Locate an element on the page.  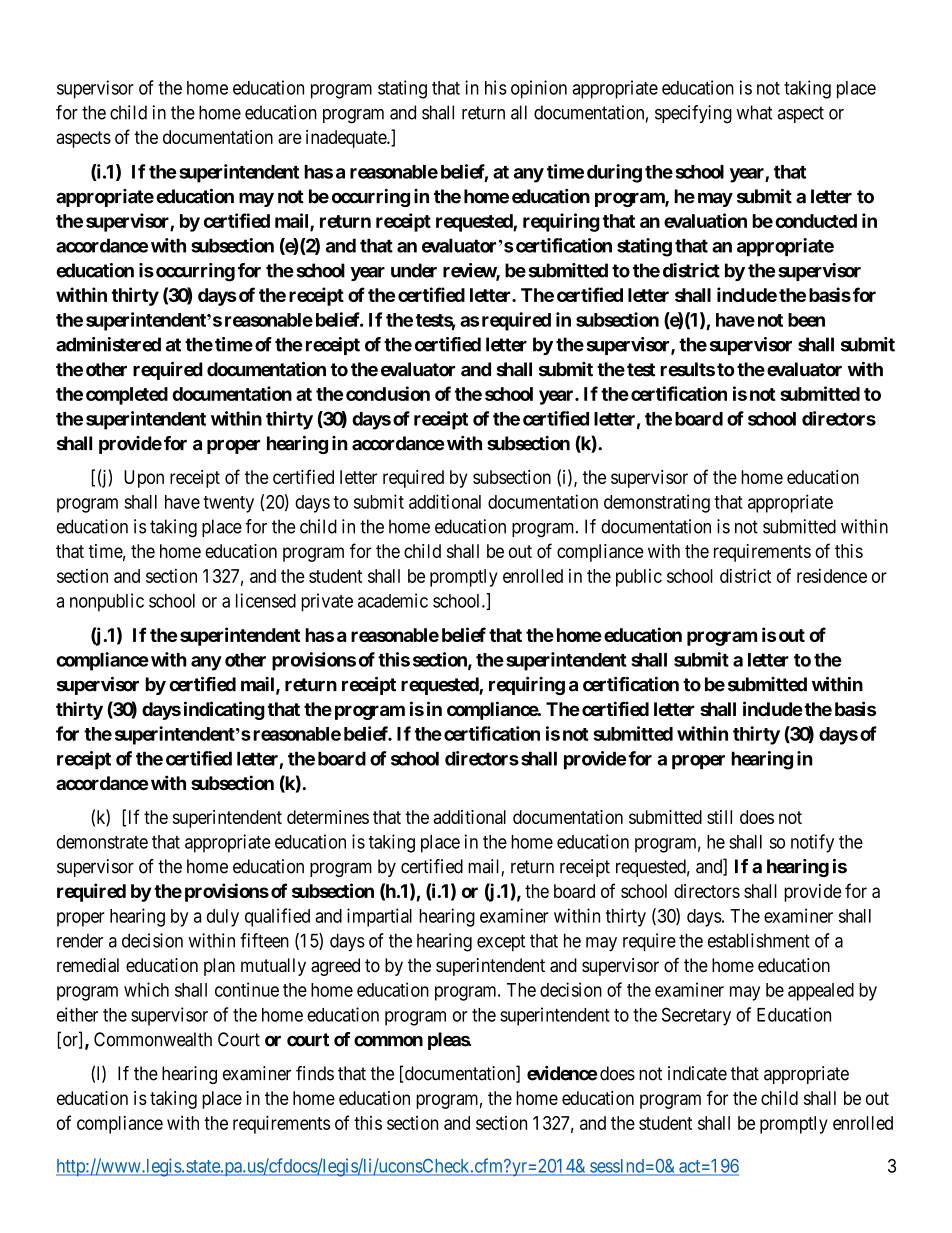
what is located at coordinates (754, 112).
